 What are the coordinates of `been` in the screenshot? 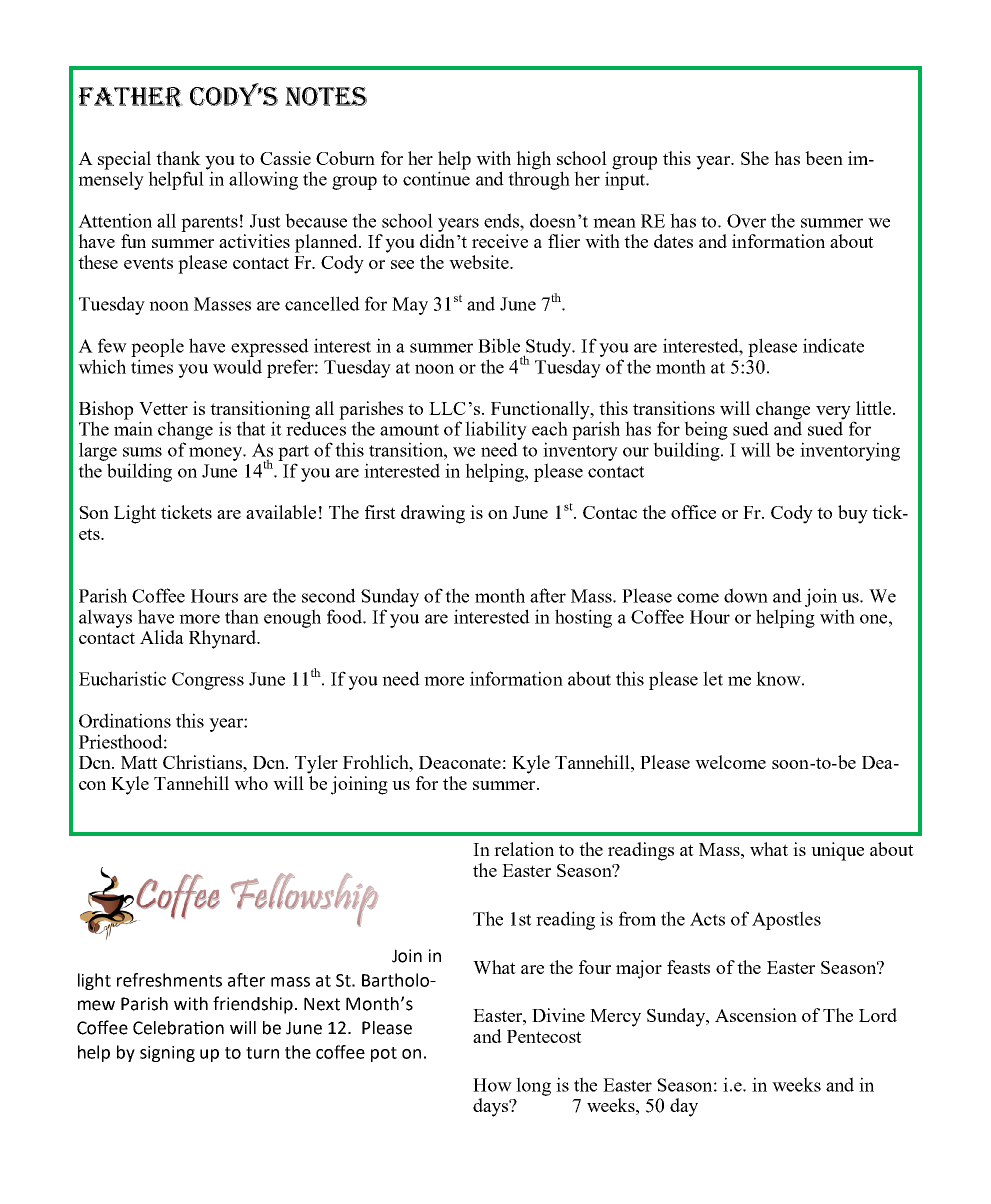 It's located at (824, 158).
